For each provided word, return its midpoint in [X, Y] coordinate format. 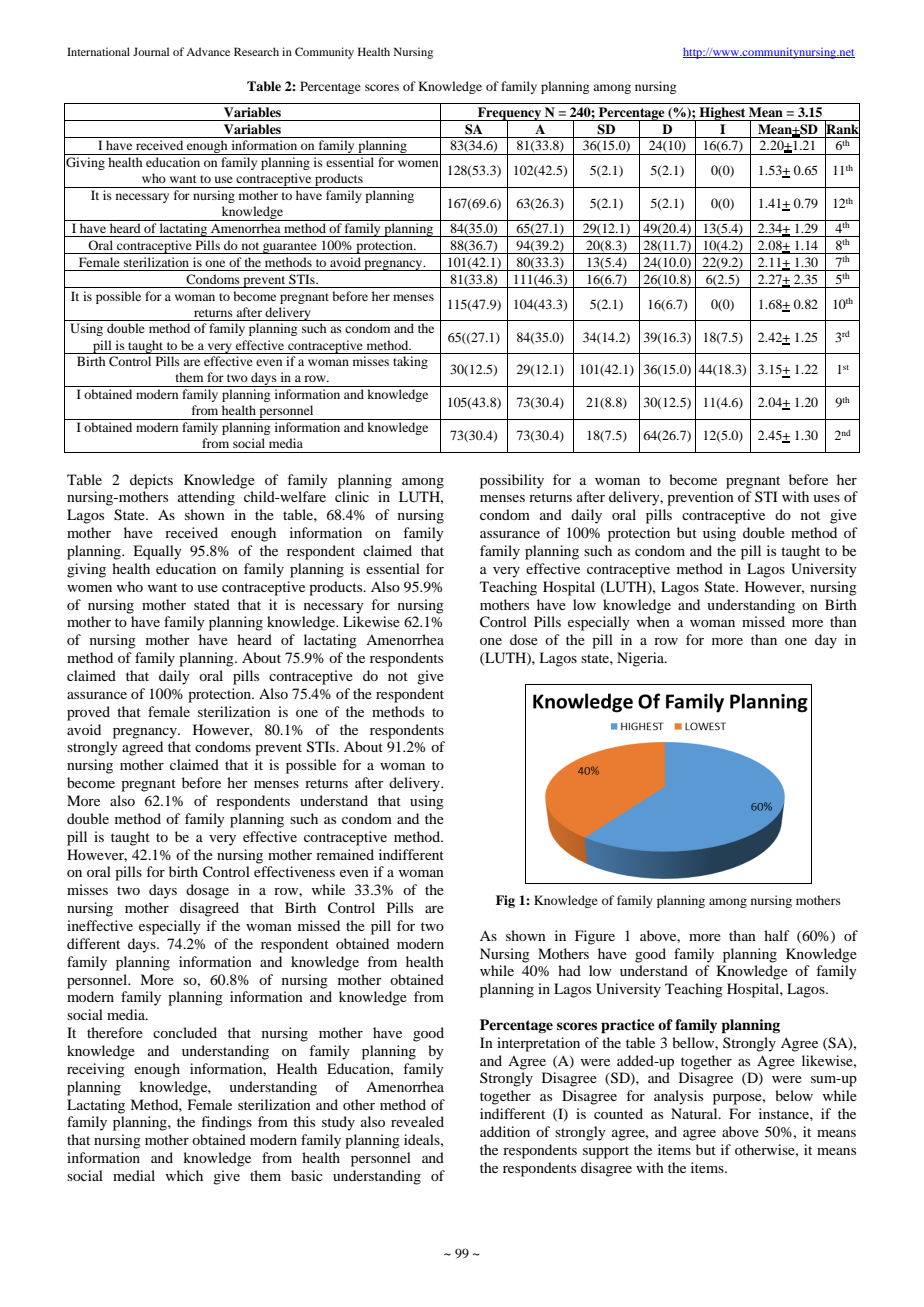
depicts [151, 481]
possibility [512, 481]
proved [88, 713]
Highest [722, 114]
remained [345, 854]
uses [826, 498]
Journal [151, 51]
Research [256, 51]
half [777, 935]
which [184, 1175]
